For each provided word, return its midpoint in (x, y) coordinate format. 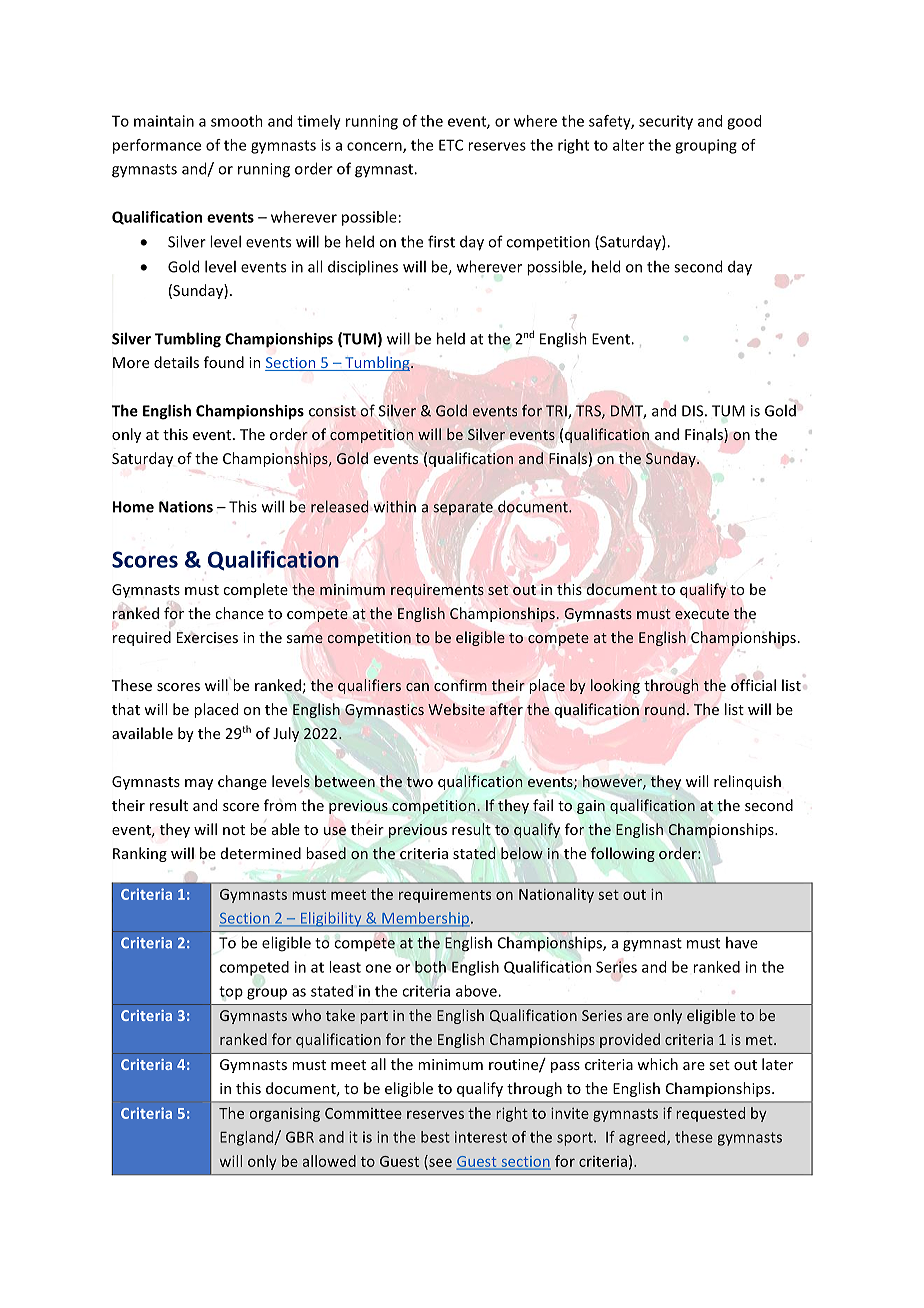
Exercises (207, 637)
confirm (460, 685)
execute (702, 614)
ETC (451, 145)
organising (285, 1115)
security (666, 122)
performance (157, 146)
